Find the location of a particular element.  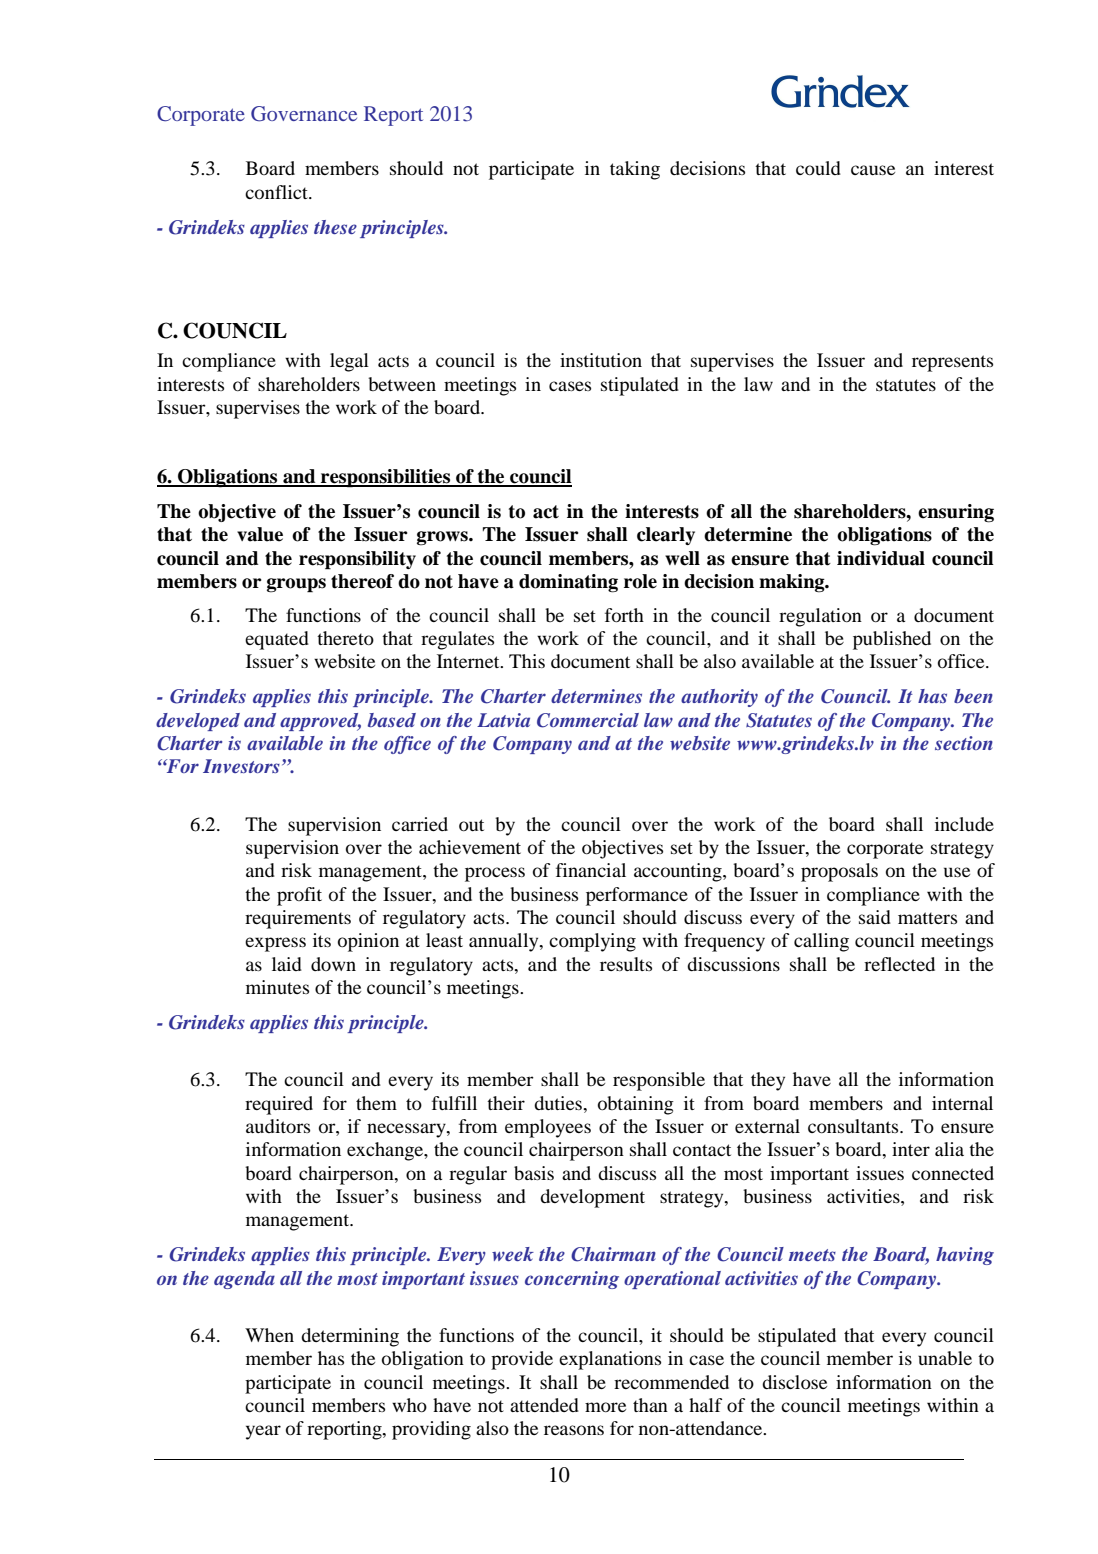

financial is located at coordinates (591, 870).
